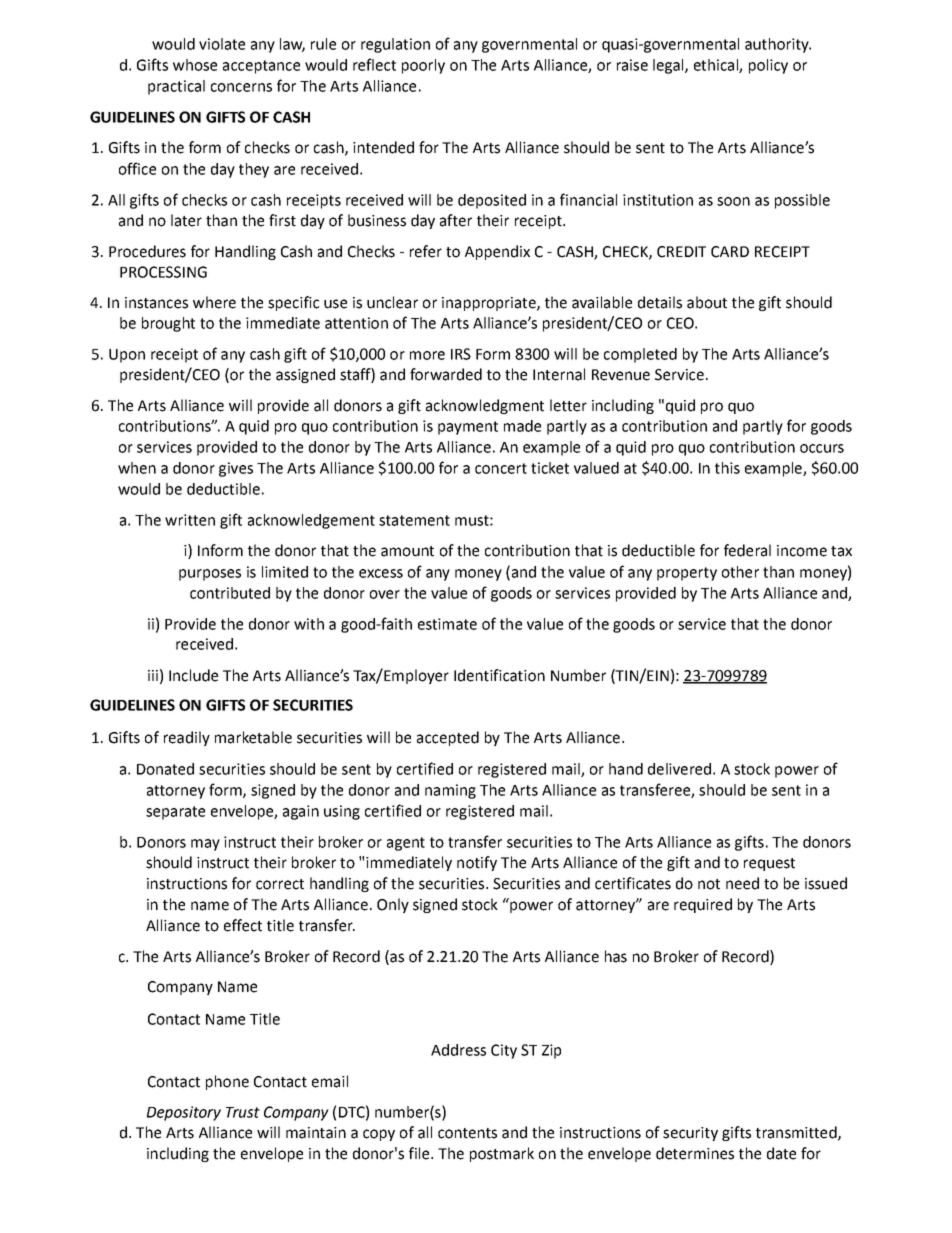 The image size is (952, 1233). Describe the element at coordinates (717, 66) in the screenshot. I see `ethical` at that location.
